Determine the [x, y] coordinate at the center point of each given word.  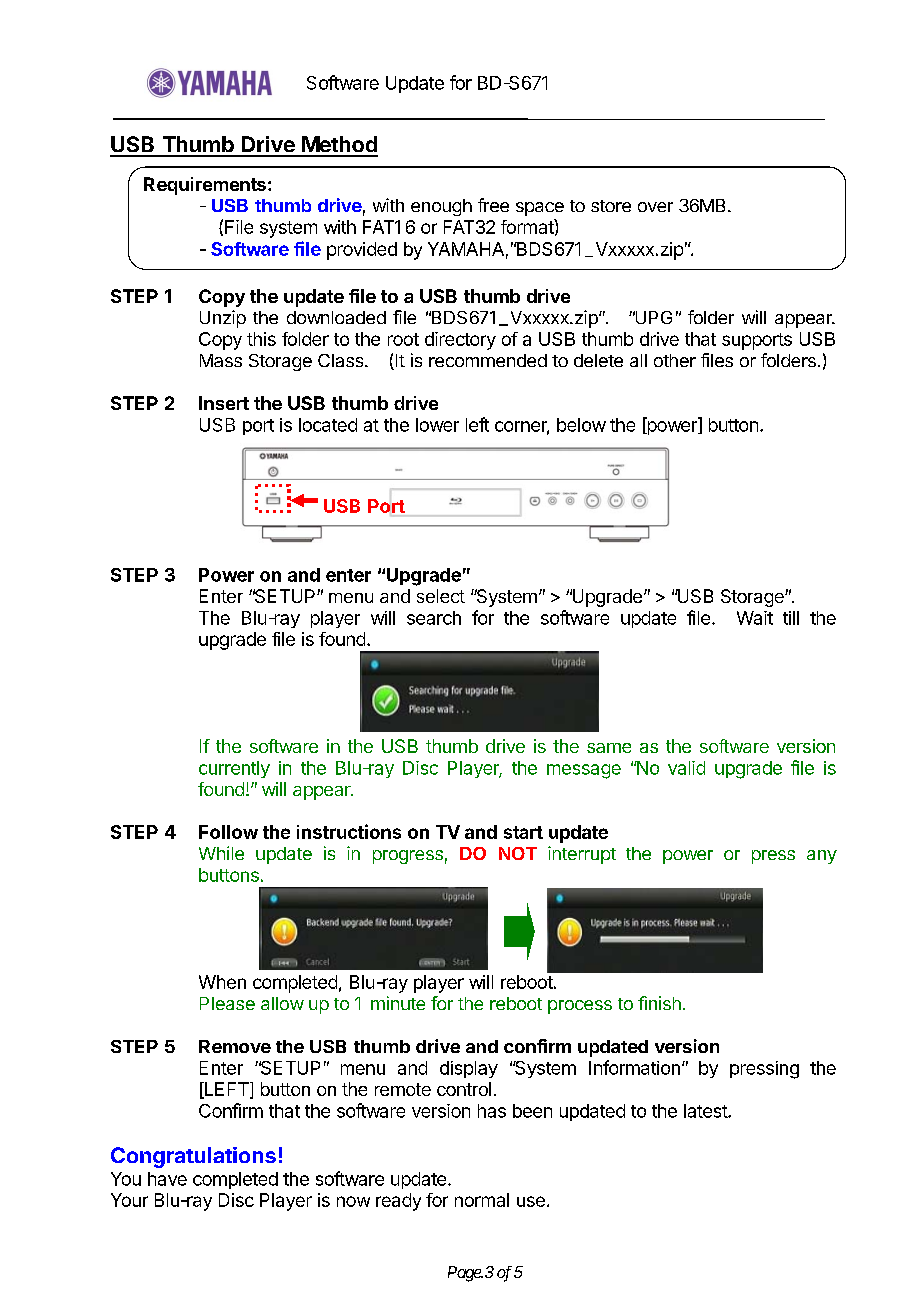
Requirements [205, 186]
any [822, 857]
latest [706, 1111]
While [221, 853]
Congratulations [193, 1157]
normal [482, 1200]
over [655, 207]
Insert [224, 403]
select [441, 596]
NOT [518, 853]
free [493, 205]
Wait [755, 618]
